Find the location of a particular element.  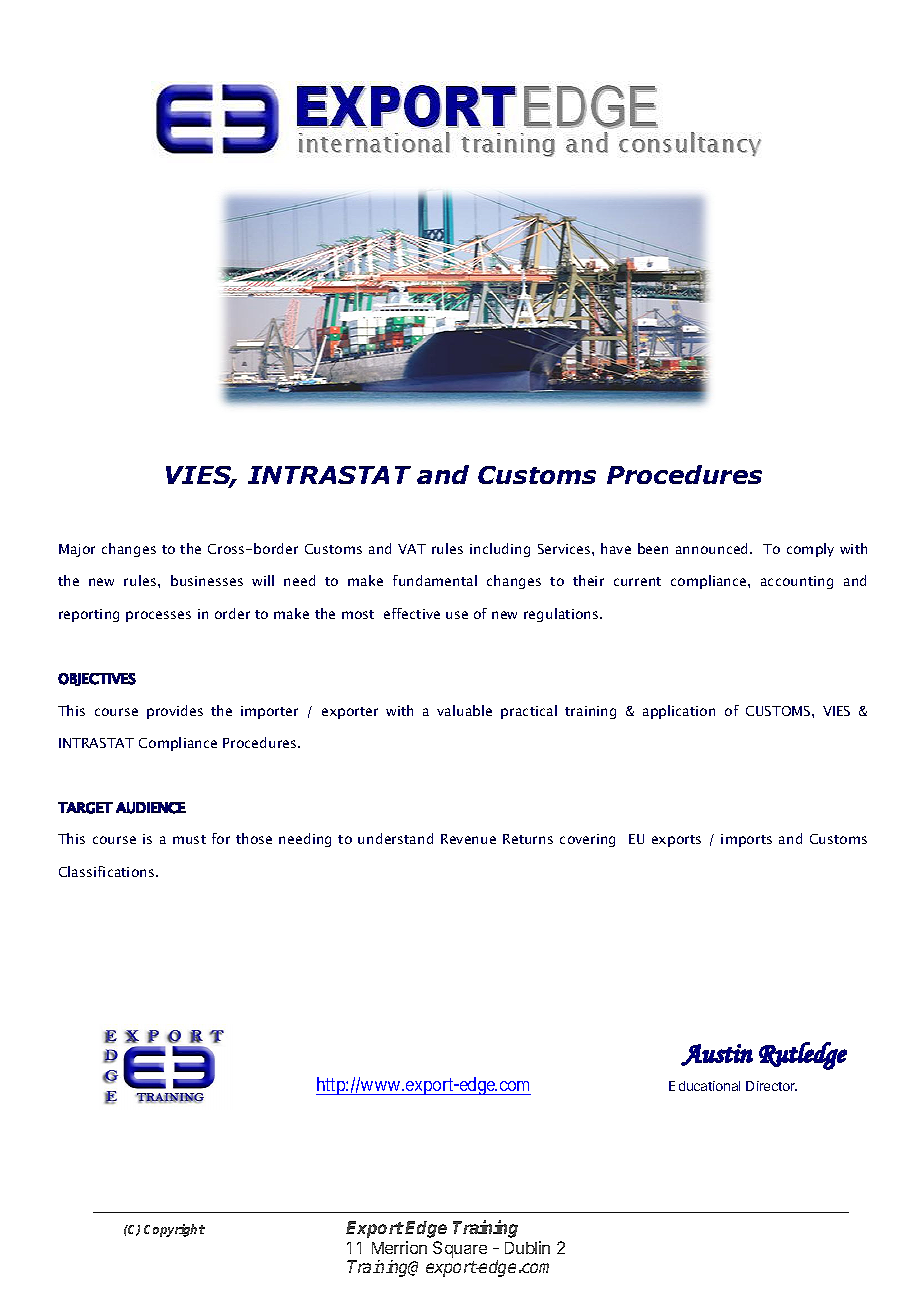

Educational is located at coordinates (704, 1086).
